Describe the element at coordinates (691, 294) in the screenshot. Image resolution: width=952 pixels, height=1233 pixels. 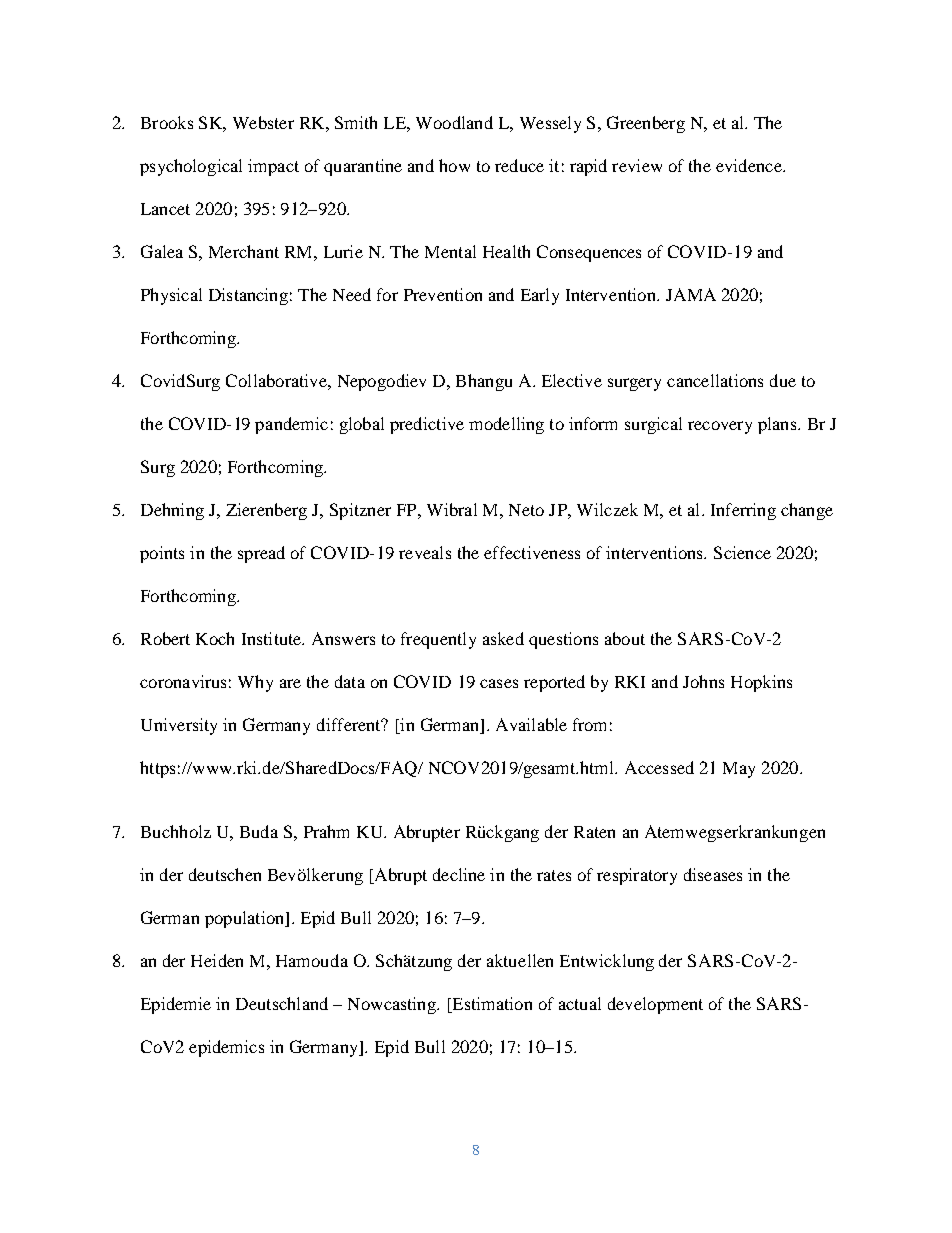
I see `JAMA` at that location.
